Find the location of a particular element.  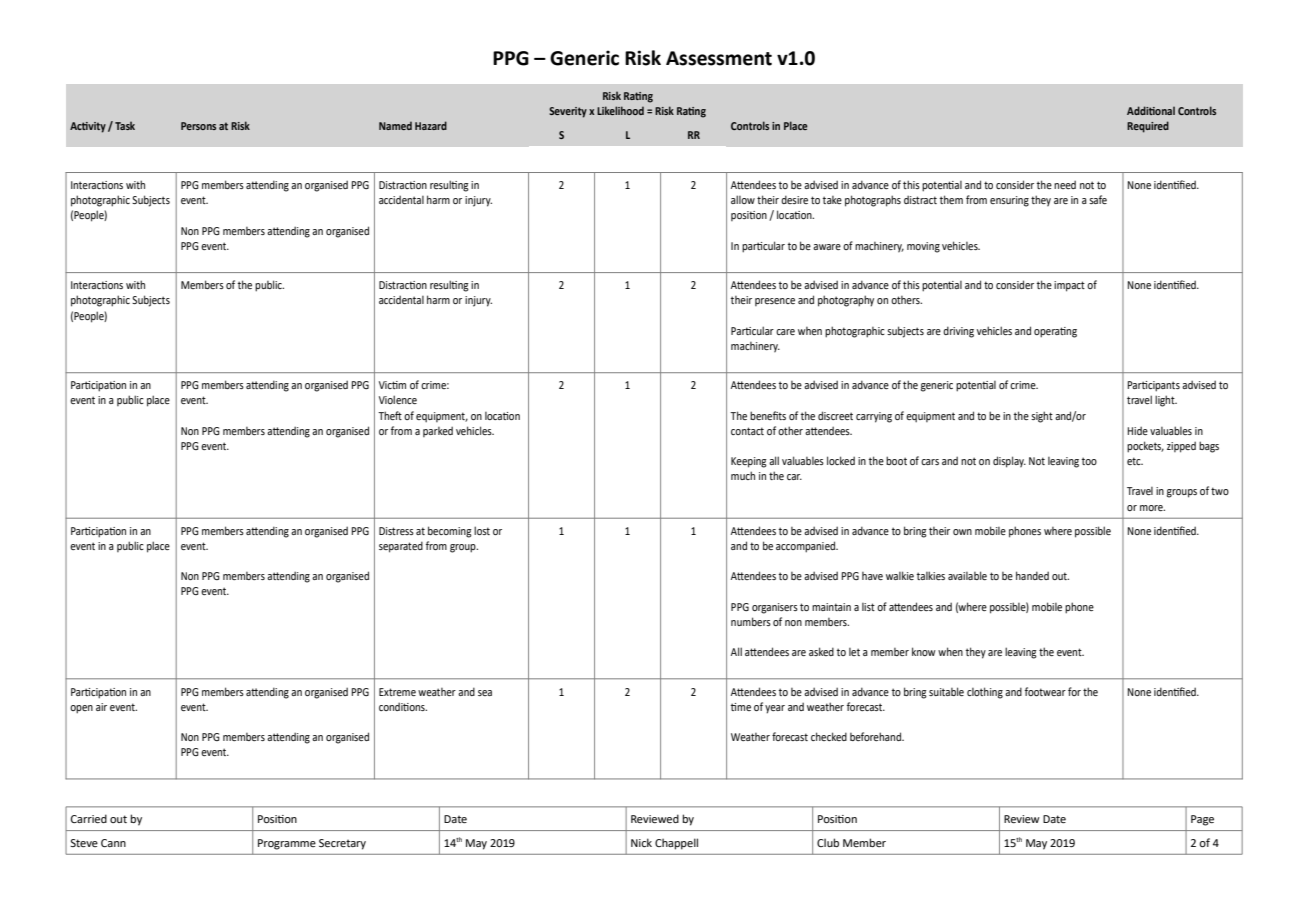

Programme is located at coordinates (287, 844).
